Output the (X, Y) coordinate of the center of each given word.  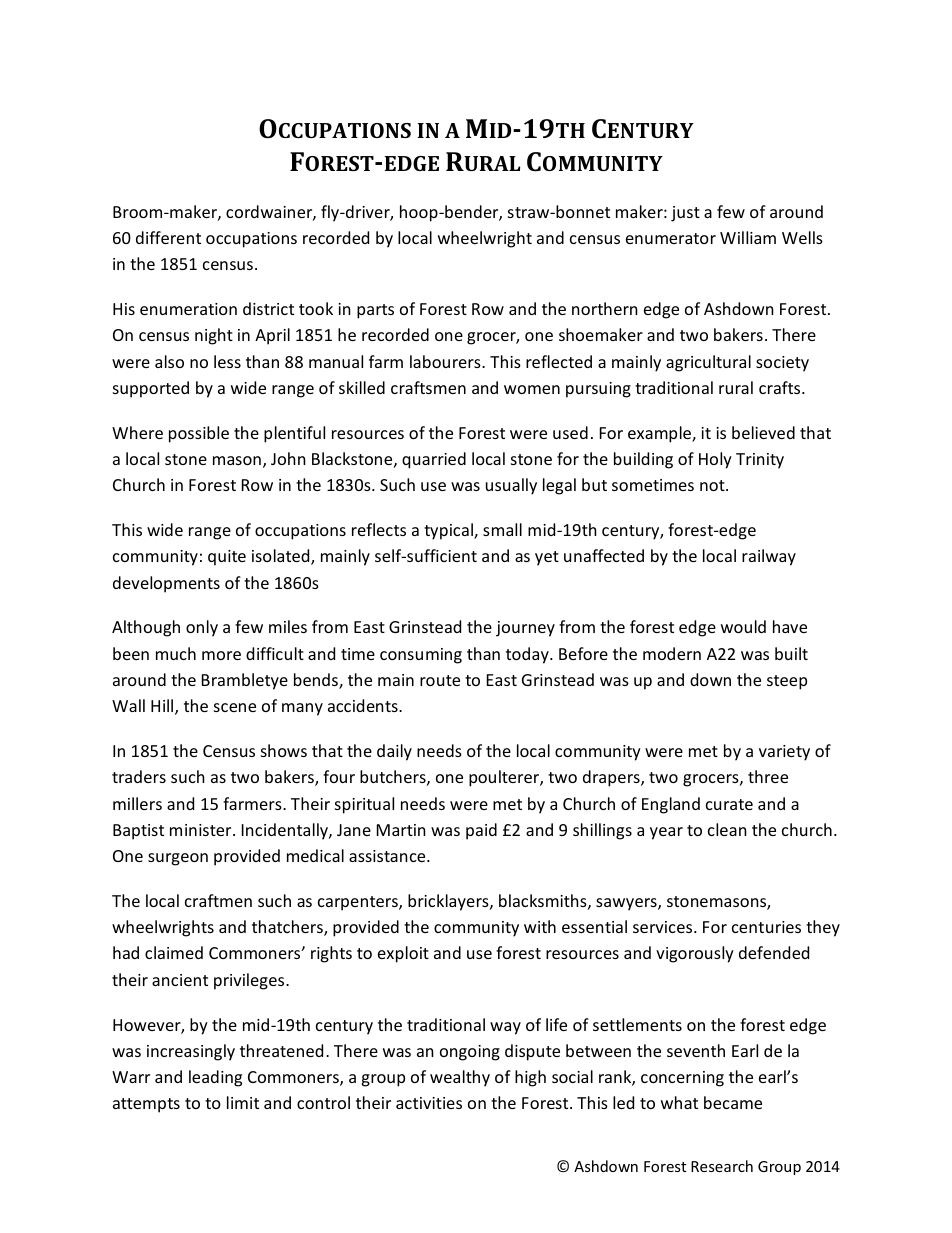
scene (235, 707)
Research (722, 1166)
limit (243, 1102)
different (168, 237)
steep (787, 682)
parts (375, 311)
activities (429, 1103)
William (748, 237)
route (440, 680)
